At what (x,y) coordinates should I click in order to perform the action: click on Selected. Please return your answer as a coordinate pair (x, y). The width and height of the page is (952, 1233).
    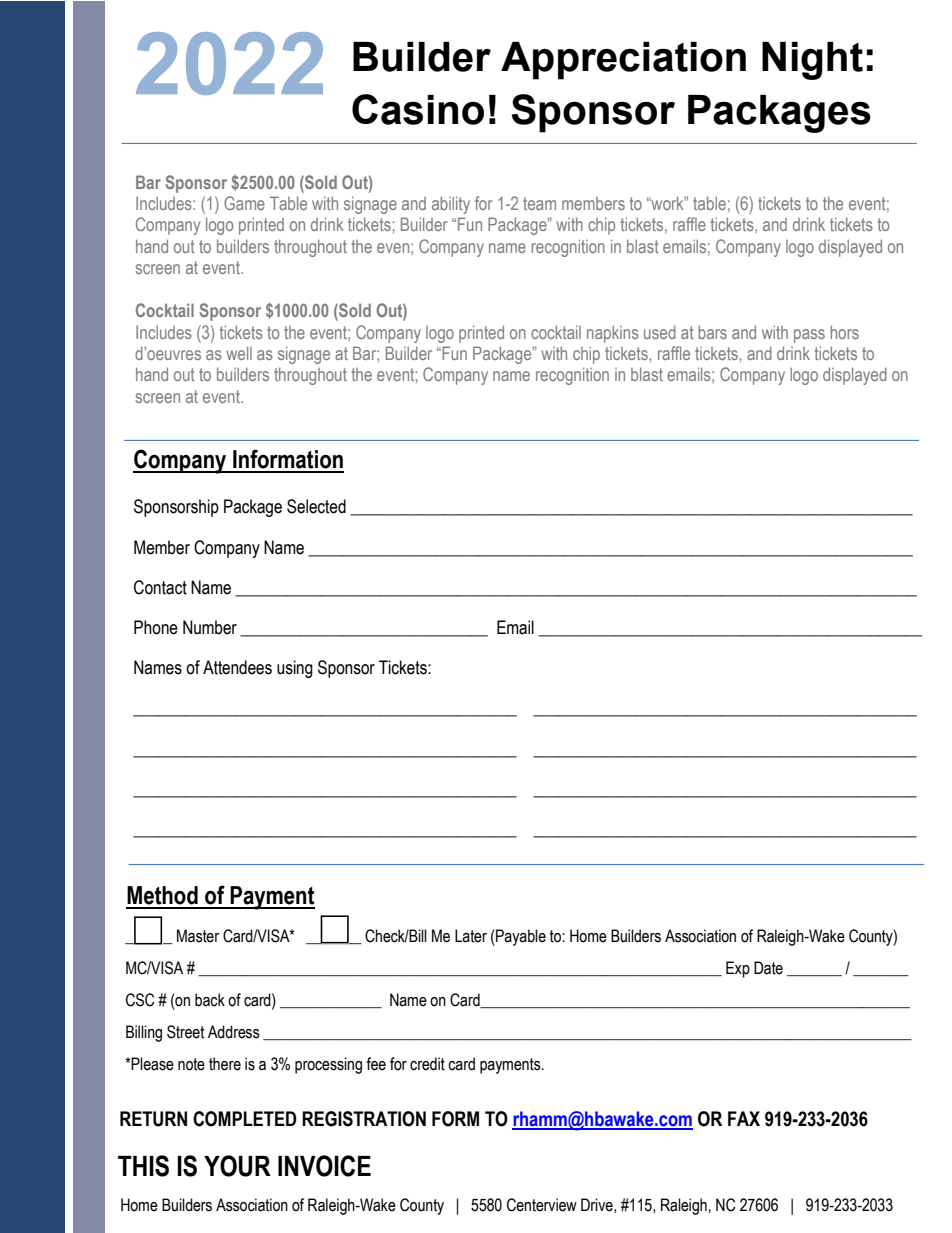
    Looking at the image, I should click on (316, 506).
